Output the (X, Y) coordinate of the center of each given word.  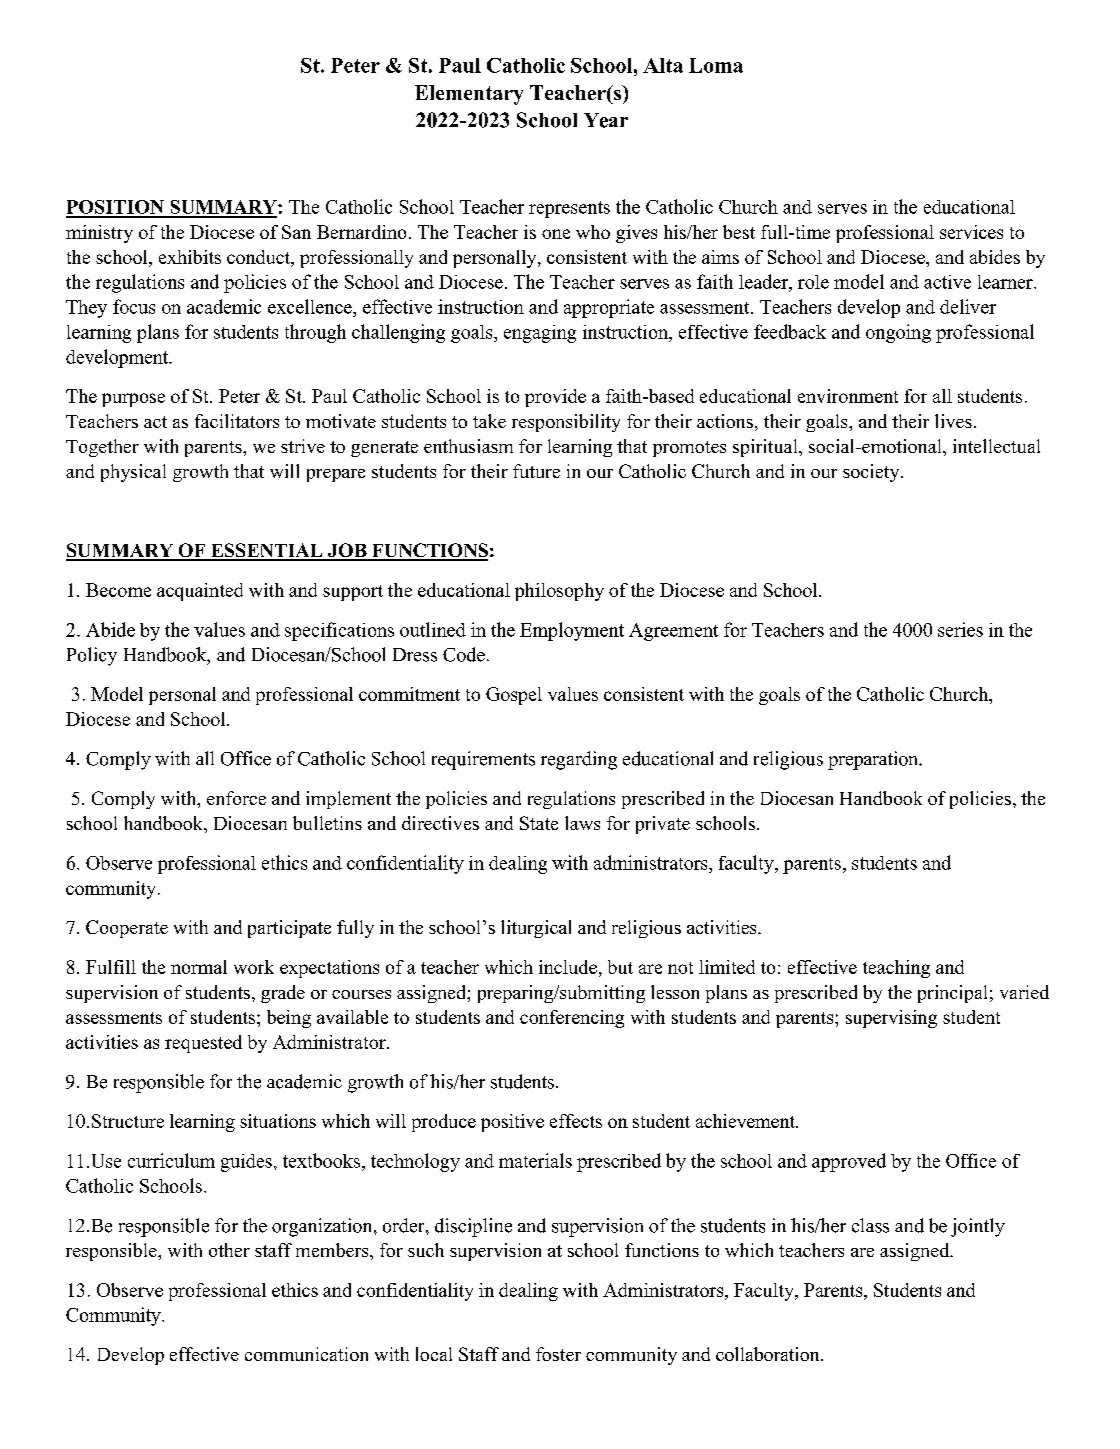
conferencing (572, 1019)
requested (203, 1044)
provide (555, 398)
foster (558, 1354)
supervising (891, 1019)
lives (953, 421)
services (971, 232)
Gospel (514, 696)
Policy (92, 656)
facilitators (237, 421)
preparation (874, 760)
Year (606, 120)
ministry (99, 234)
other (229, 1250)
